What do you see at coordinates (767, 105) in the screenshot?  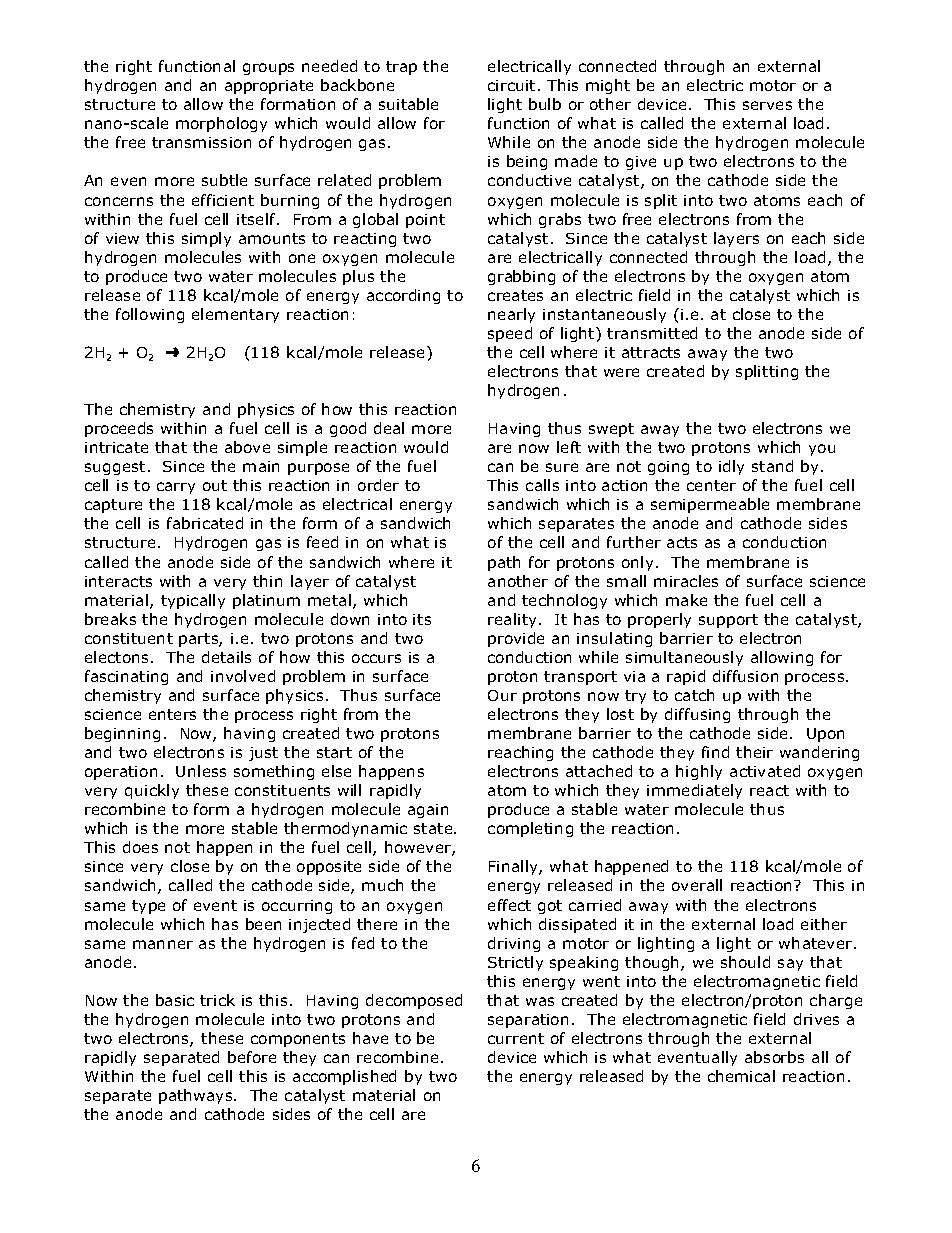 I see `serves` at bounding box center [767, 105].
